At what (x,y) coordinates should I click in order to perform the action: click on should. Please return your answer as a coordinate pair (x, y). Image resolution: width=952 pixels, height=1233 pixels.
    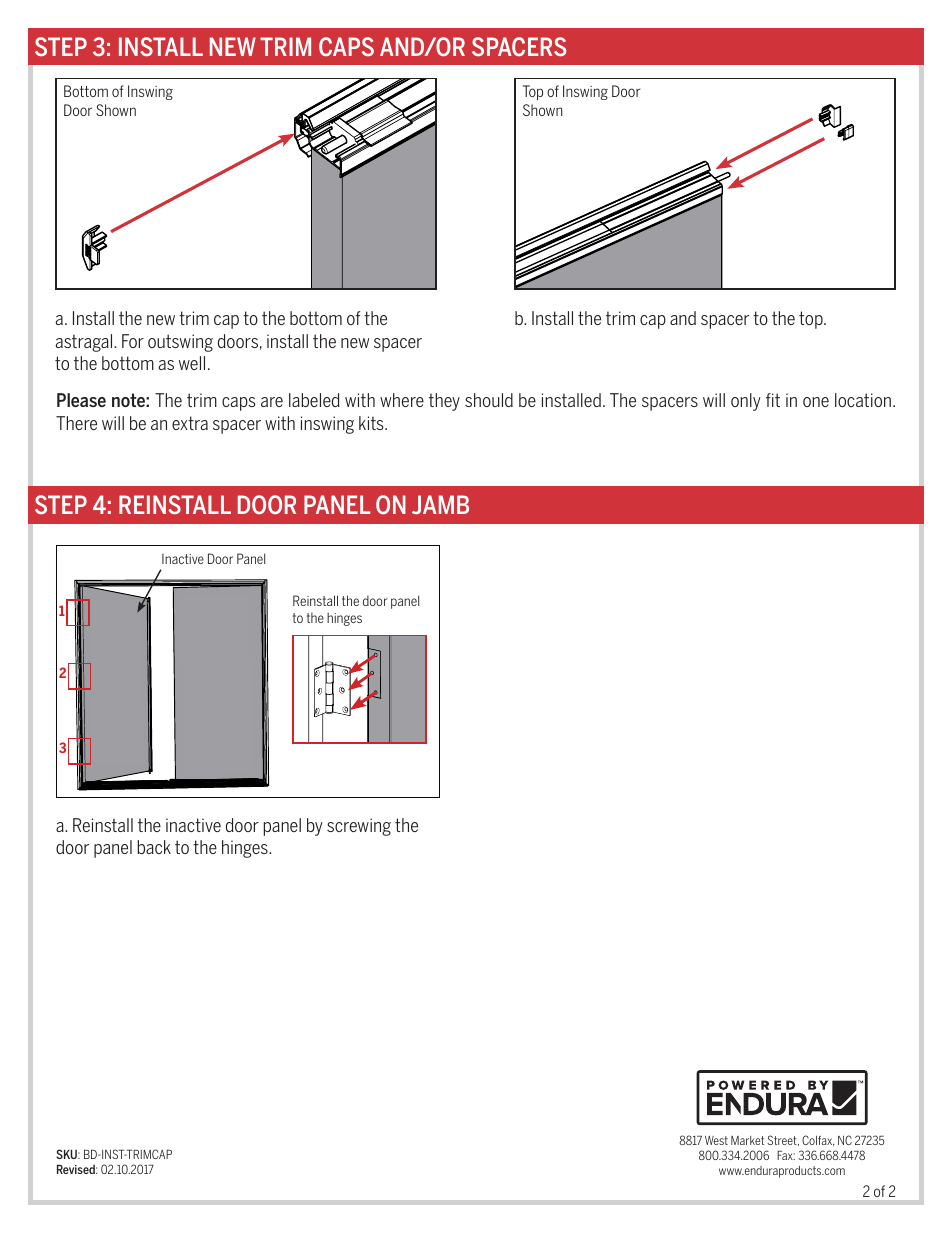
    Looking at the image, I should click on (489, 400).
